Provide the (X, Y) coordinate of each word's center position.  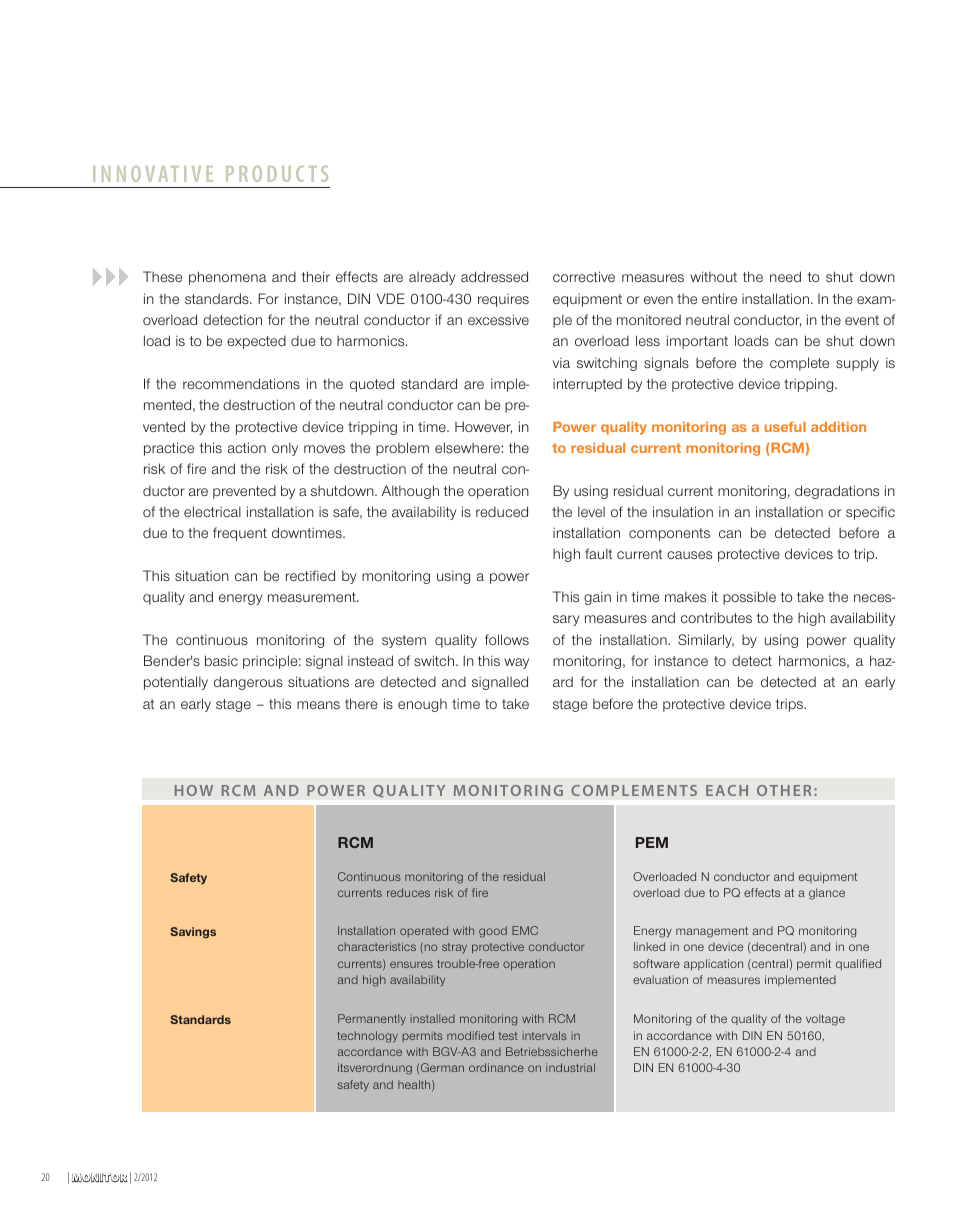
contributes (716, 617)
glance (827, 894)
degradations (837, 492)
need (785, 276)
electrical (212, 511)
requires (503, 300)
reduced (502, 511)
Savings (193, 933)
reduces (408, 892)
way (516, 663)
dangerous (248, 683)
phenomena (227, 278)
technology (367, 1037)
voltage (825, 1020)
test (508, 1036)
